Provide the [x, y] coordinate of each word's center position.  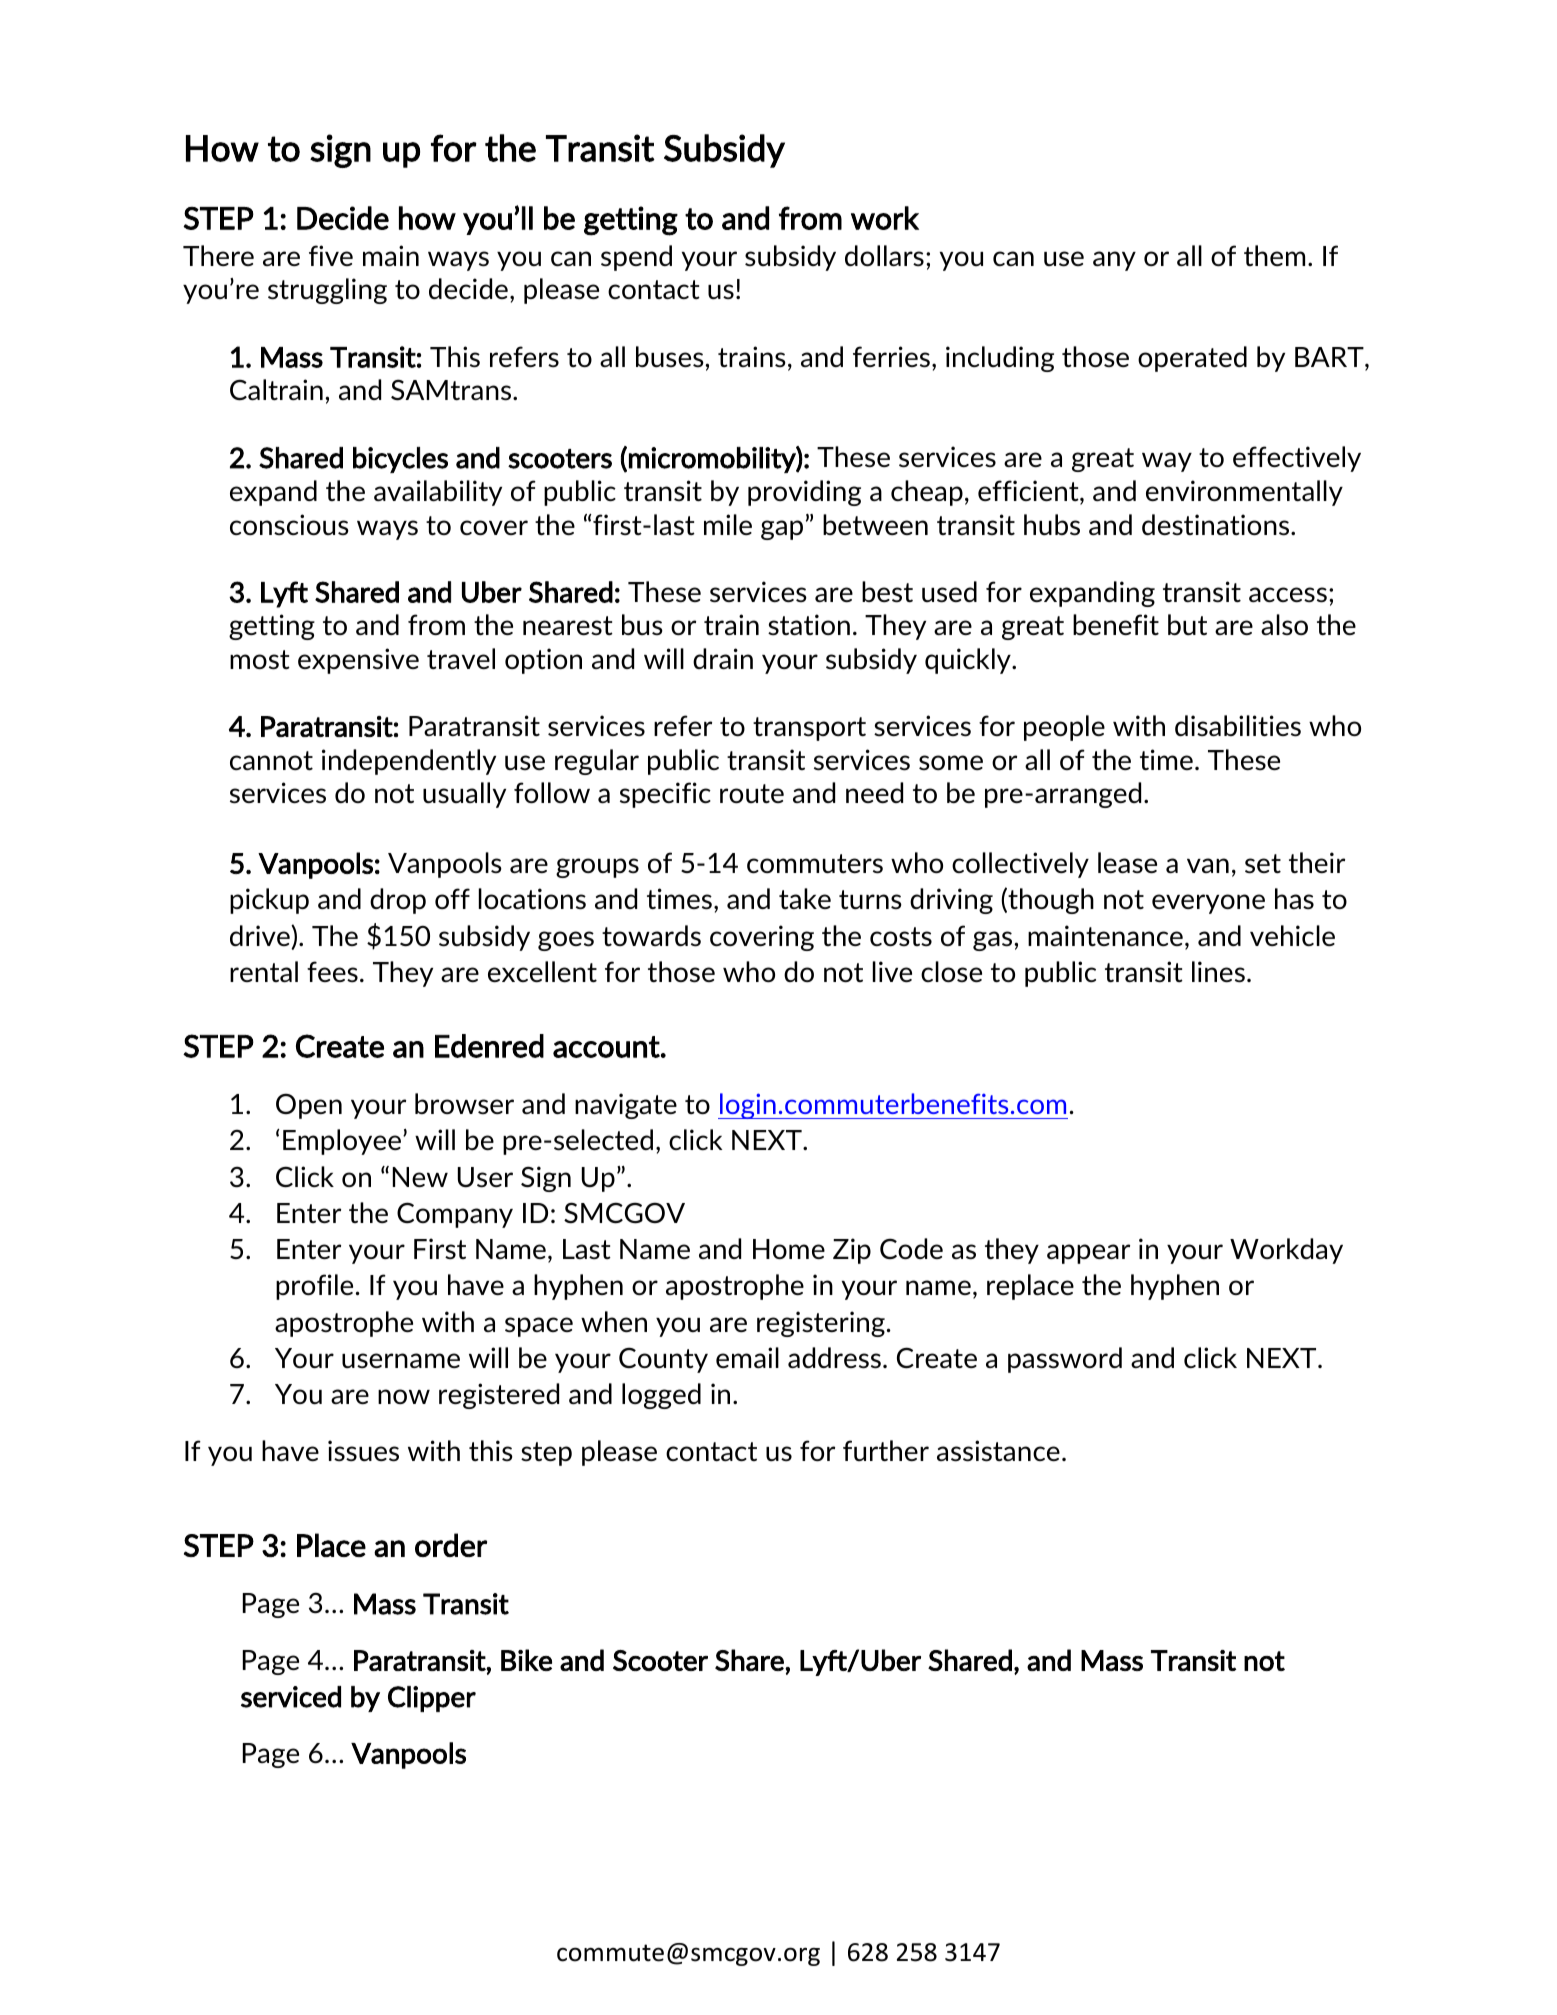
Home [789, 1249]
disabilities [1238, 726]
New [420, 1177]
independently [409, 762]
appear [1088, 1254]
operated [1192, 359]
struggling [327, 291]
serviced [291, 1697]
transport [809, 729]
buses [671, 356]
